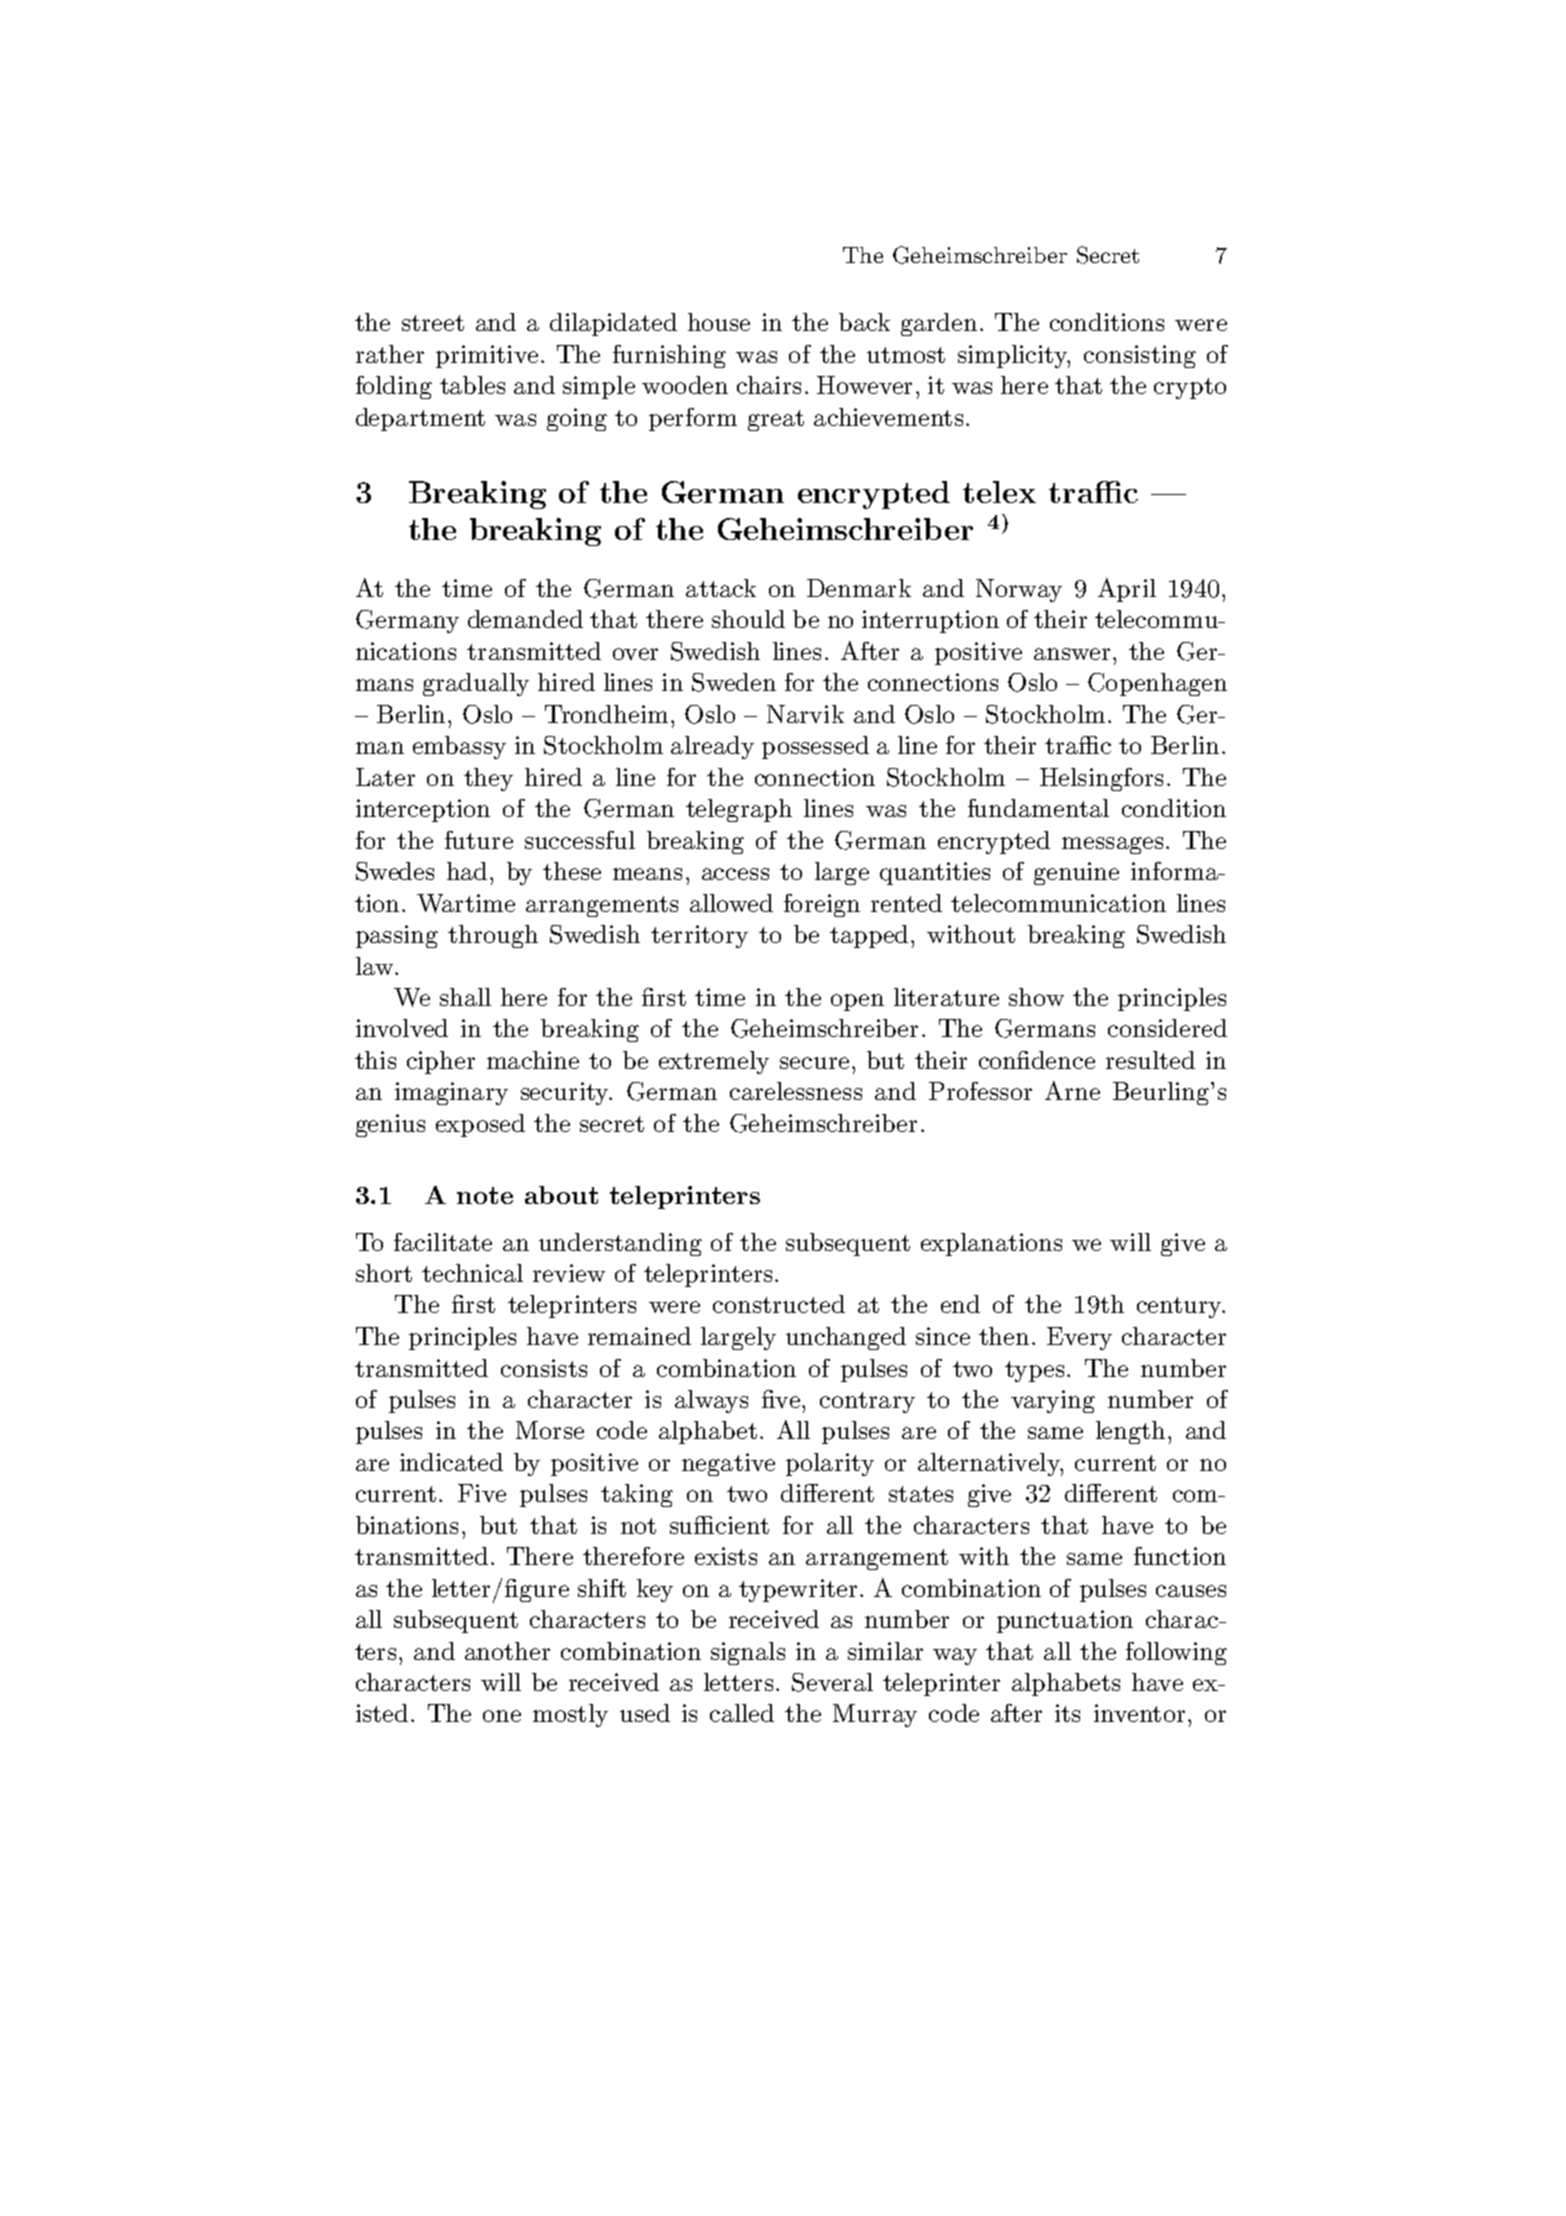 The height and width of the page is (2216, 1566). I want to click on foreign, so click(822, 905).
